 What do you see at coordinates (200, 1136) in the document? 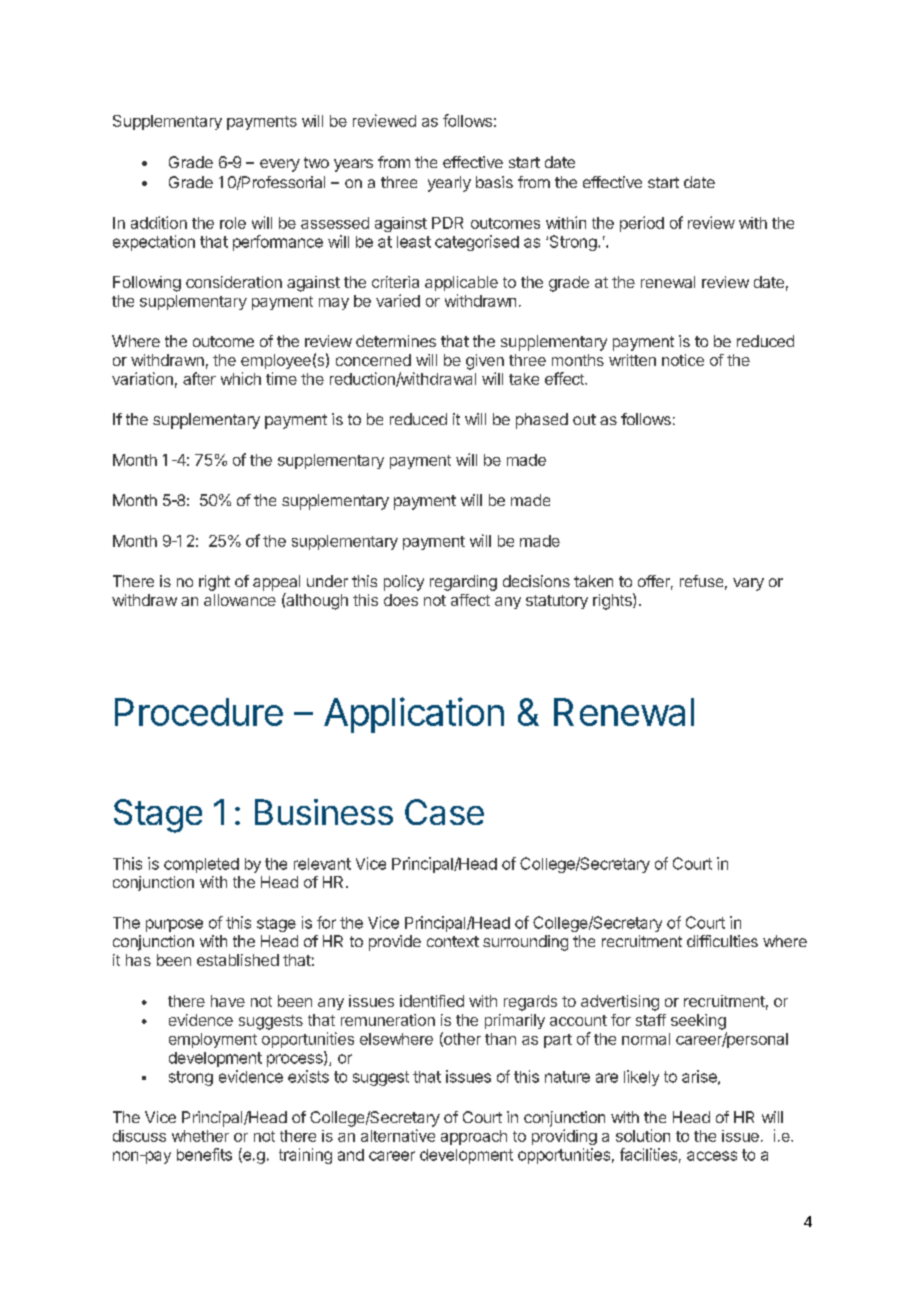
I see `whether` at bounding box center [200, 1136].
